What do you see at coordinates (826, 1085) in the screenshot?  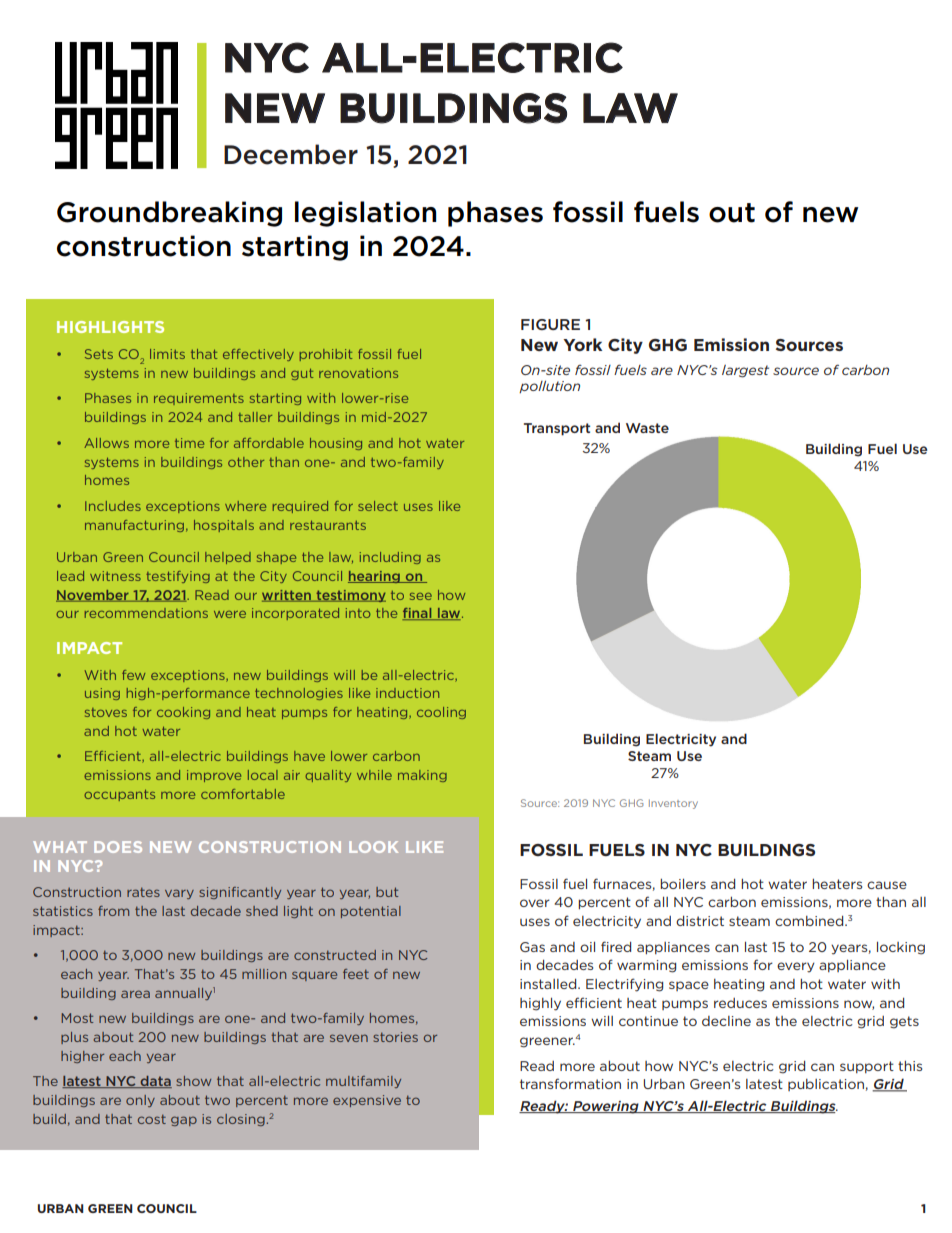 I see `publication` at bounding box center [826, 1085].
